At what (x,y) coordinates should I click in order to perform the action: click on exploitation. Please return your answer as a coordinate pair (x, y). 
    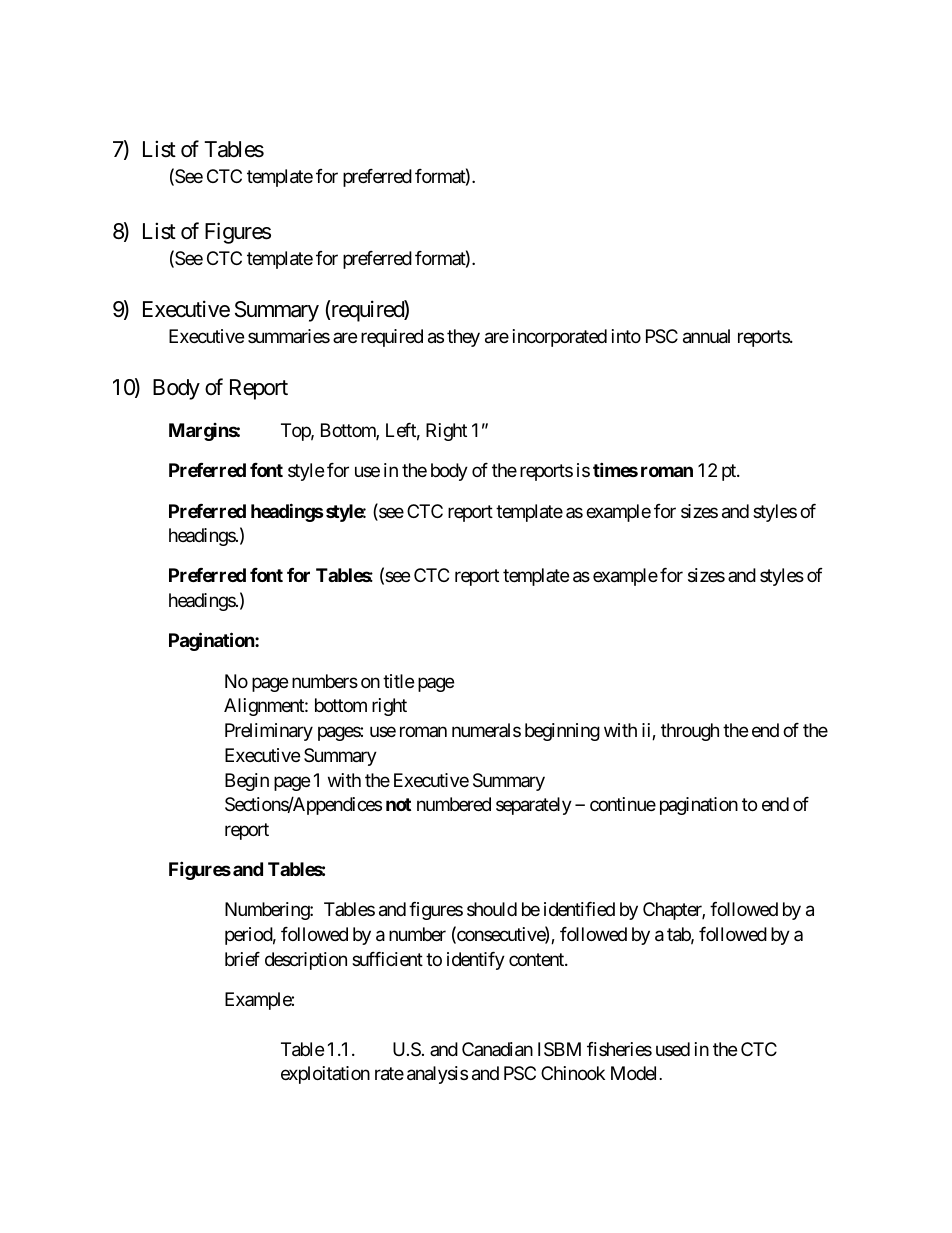
    Looking at the image, I should click on (325, 1075).
